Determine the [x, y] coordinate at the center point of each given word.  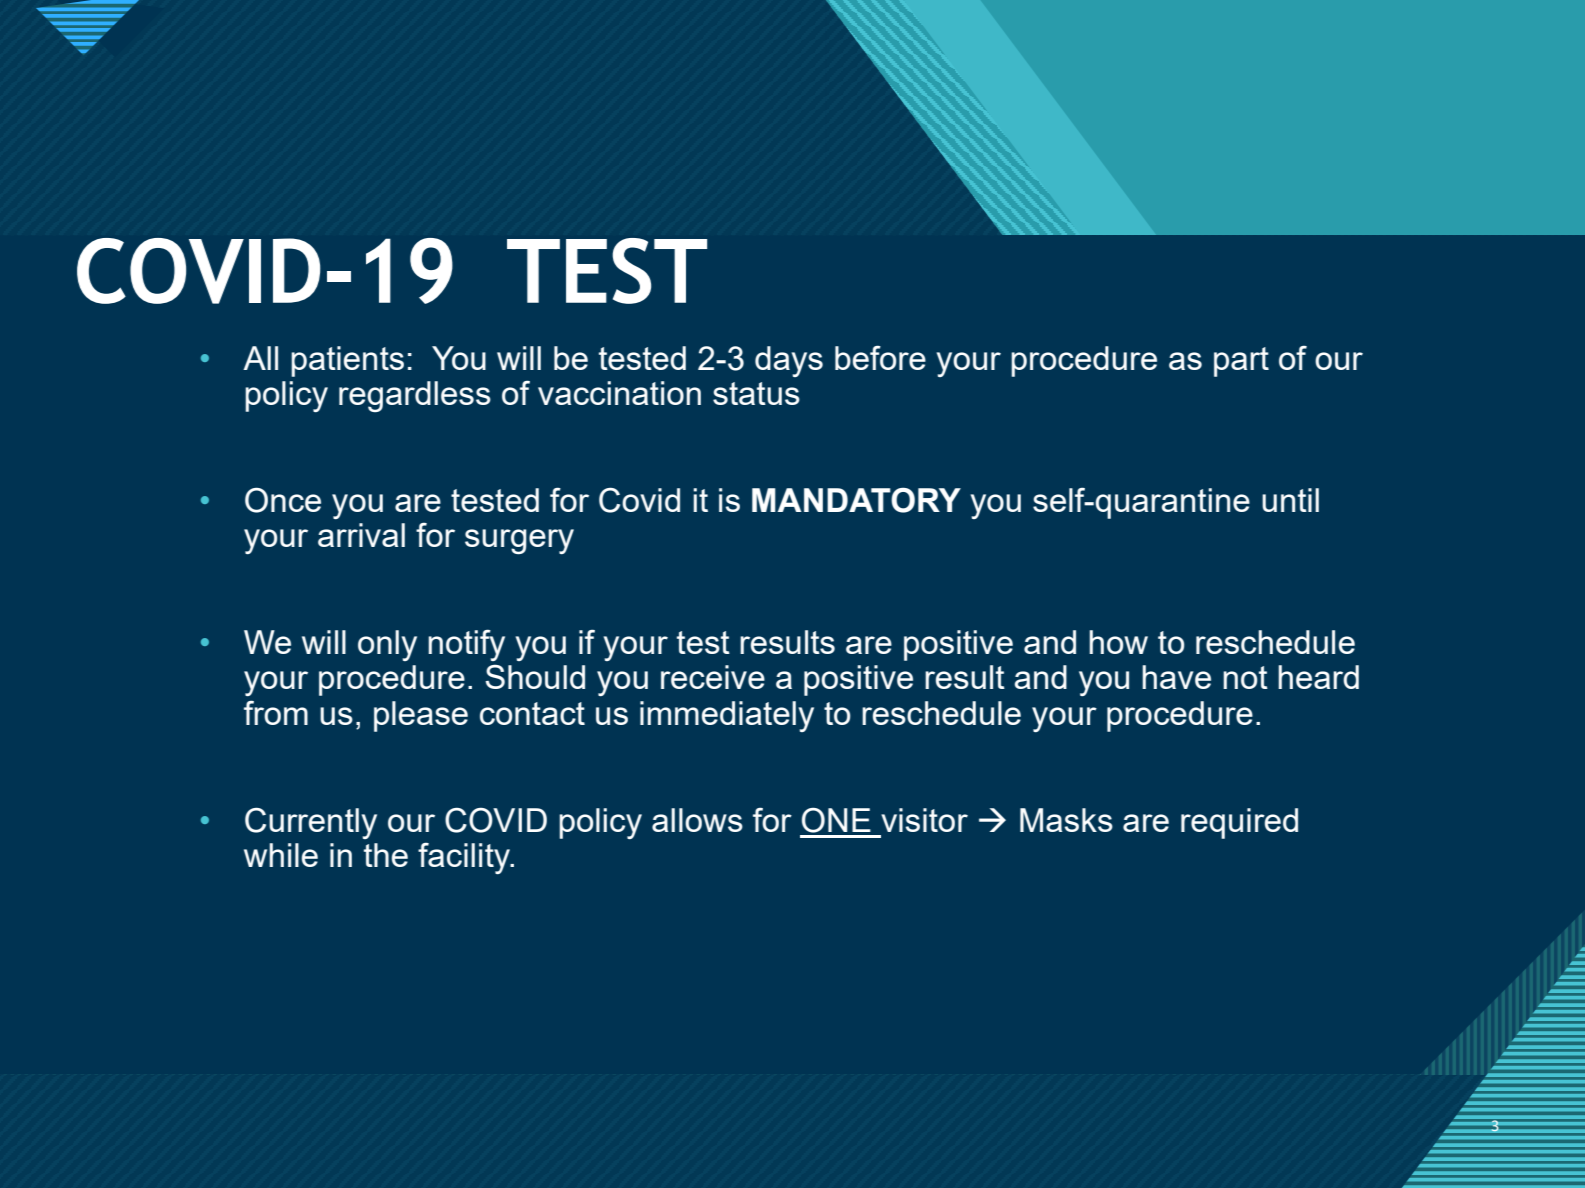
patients [347, 361]
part [1241, 362]
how [1118, 642]
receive [713, 677]
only [387, 645]
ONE [836, 820]
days [789, 361]
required [1239, 823]
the [386, 855]
